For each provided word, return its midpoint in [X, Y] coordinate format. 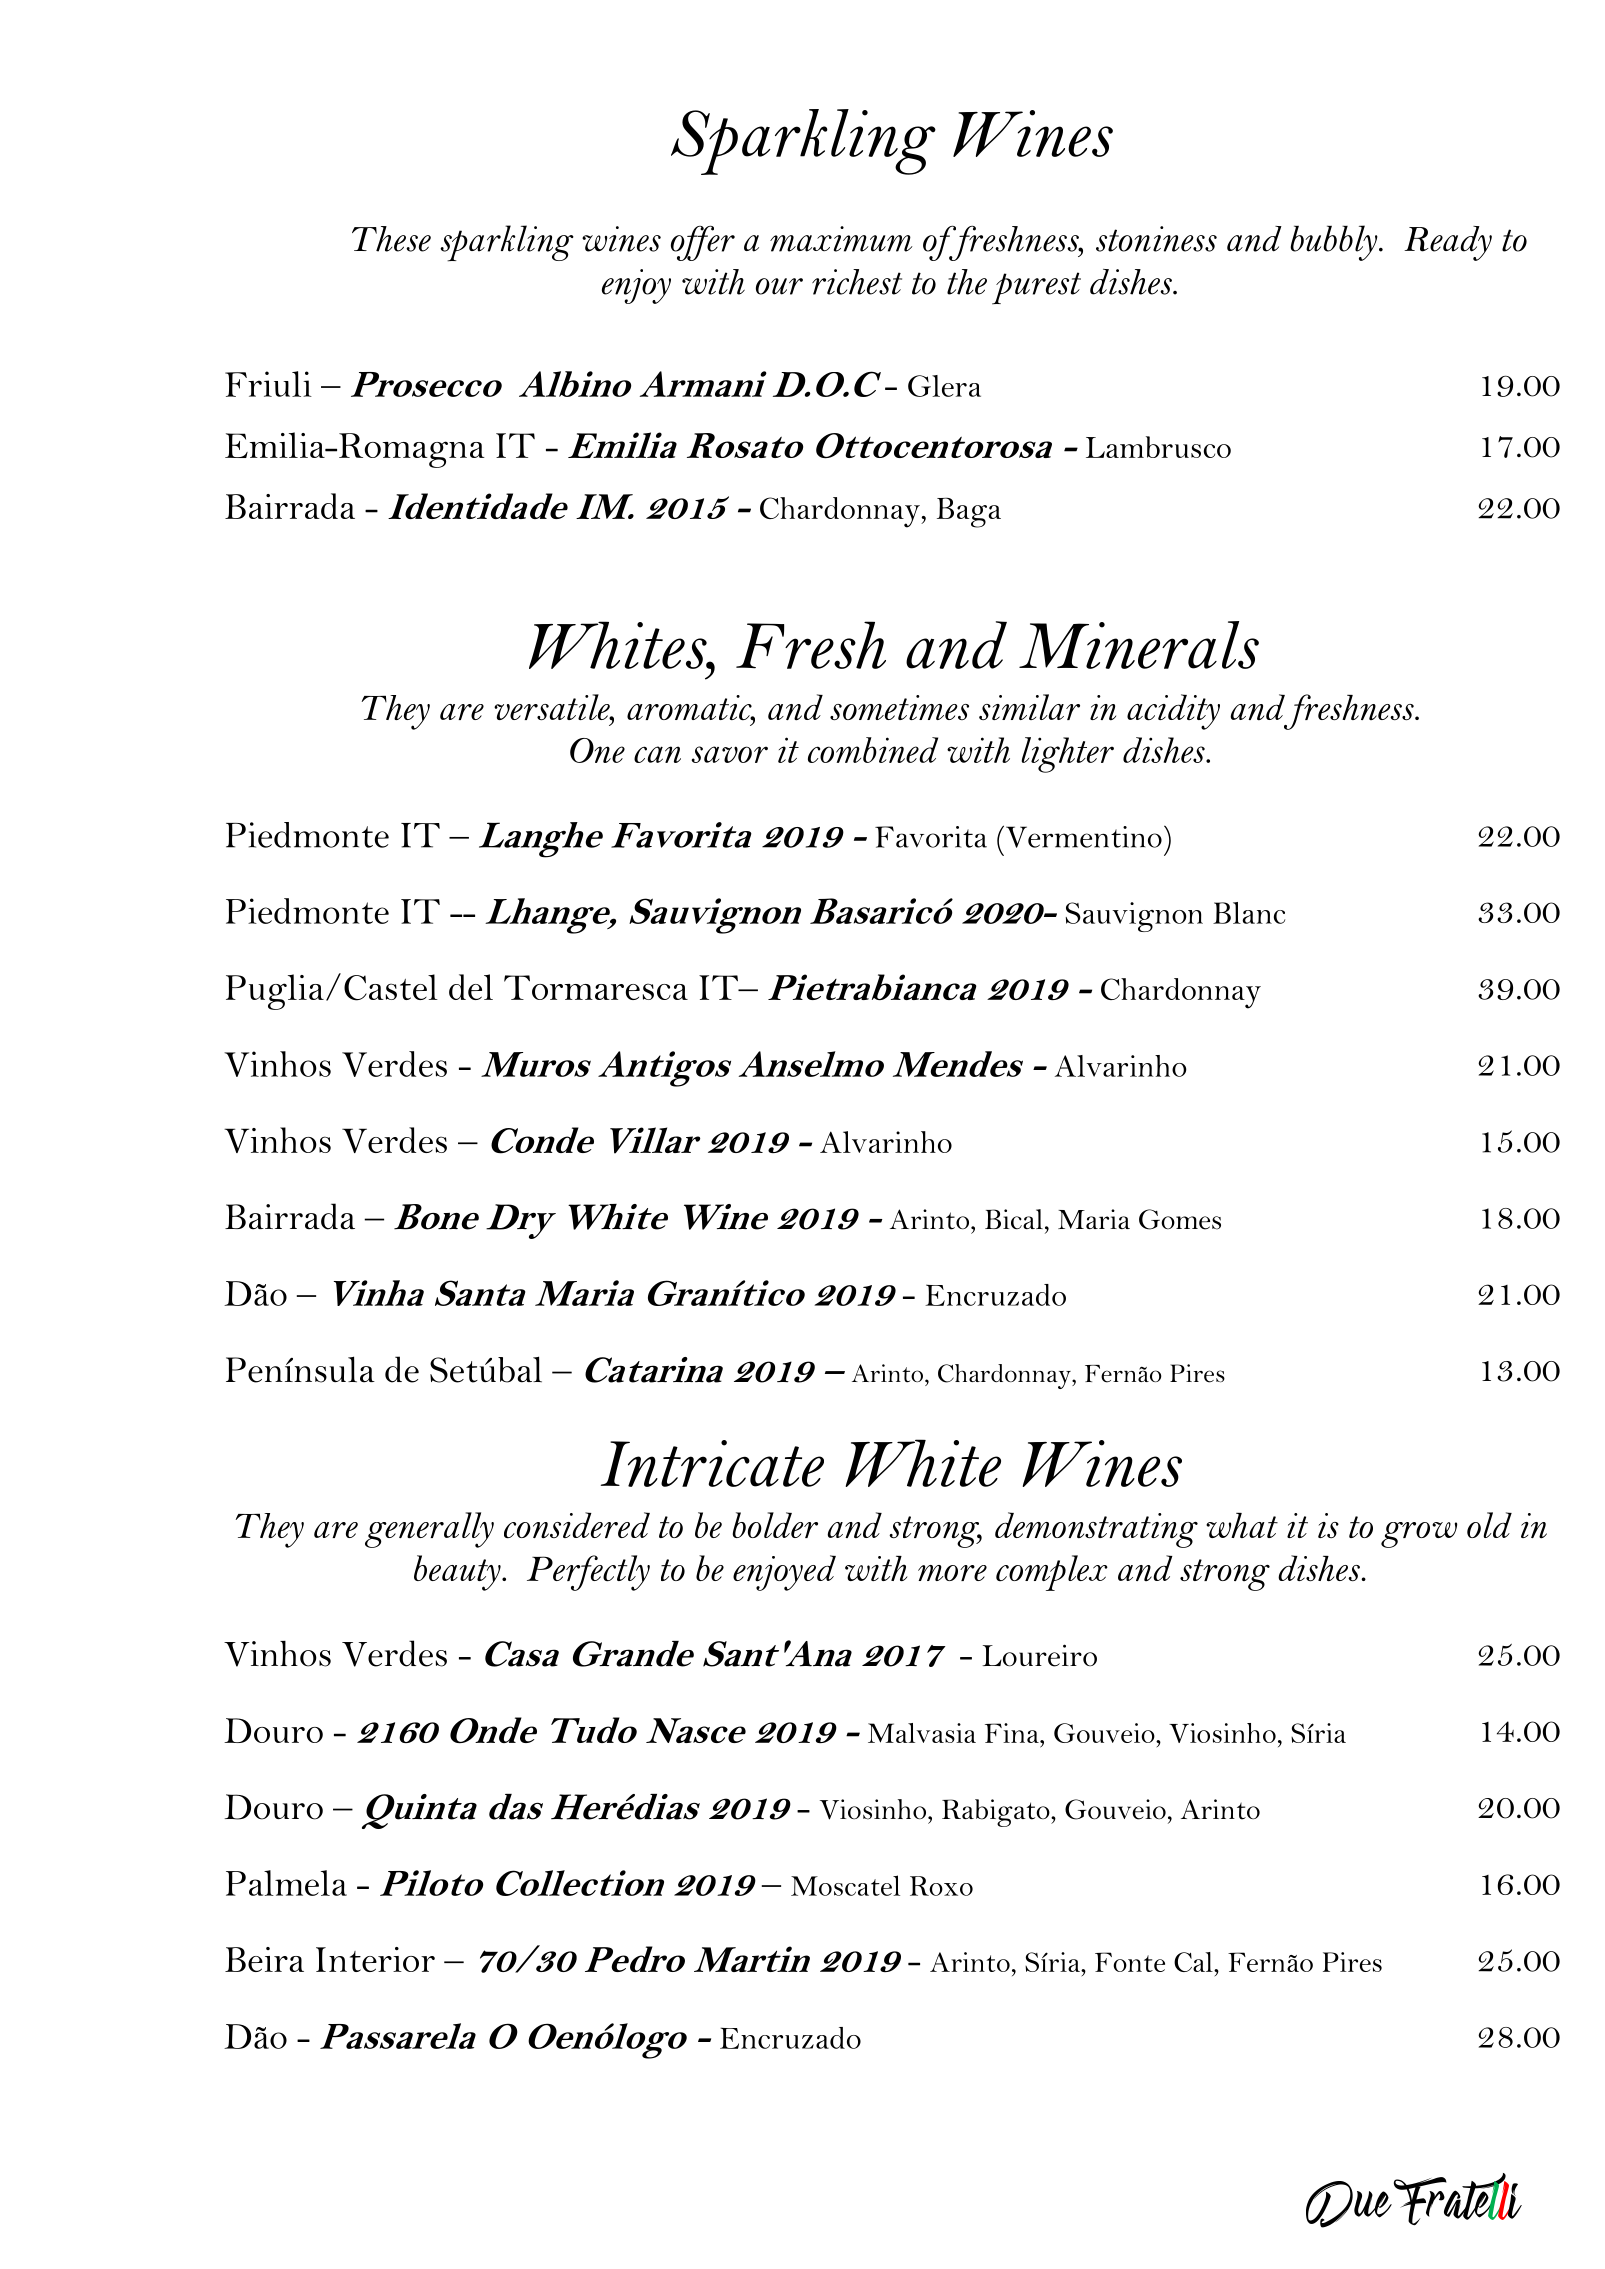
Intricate [712, 1463]
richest [857, 282]
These [391, 239]
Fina [1013, 1733]
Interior [375, 1959]
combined [873, 750]
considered [577, 1525]
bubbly [1335, 243]
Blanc [1249, 913]
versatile [553, 707]
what [1242, 1525]
